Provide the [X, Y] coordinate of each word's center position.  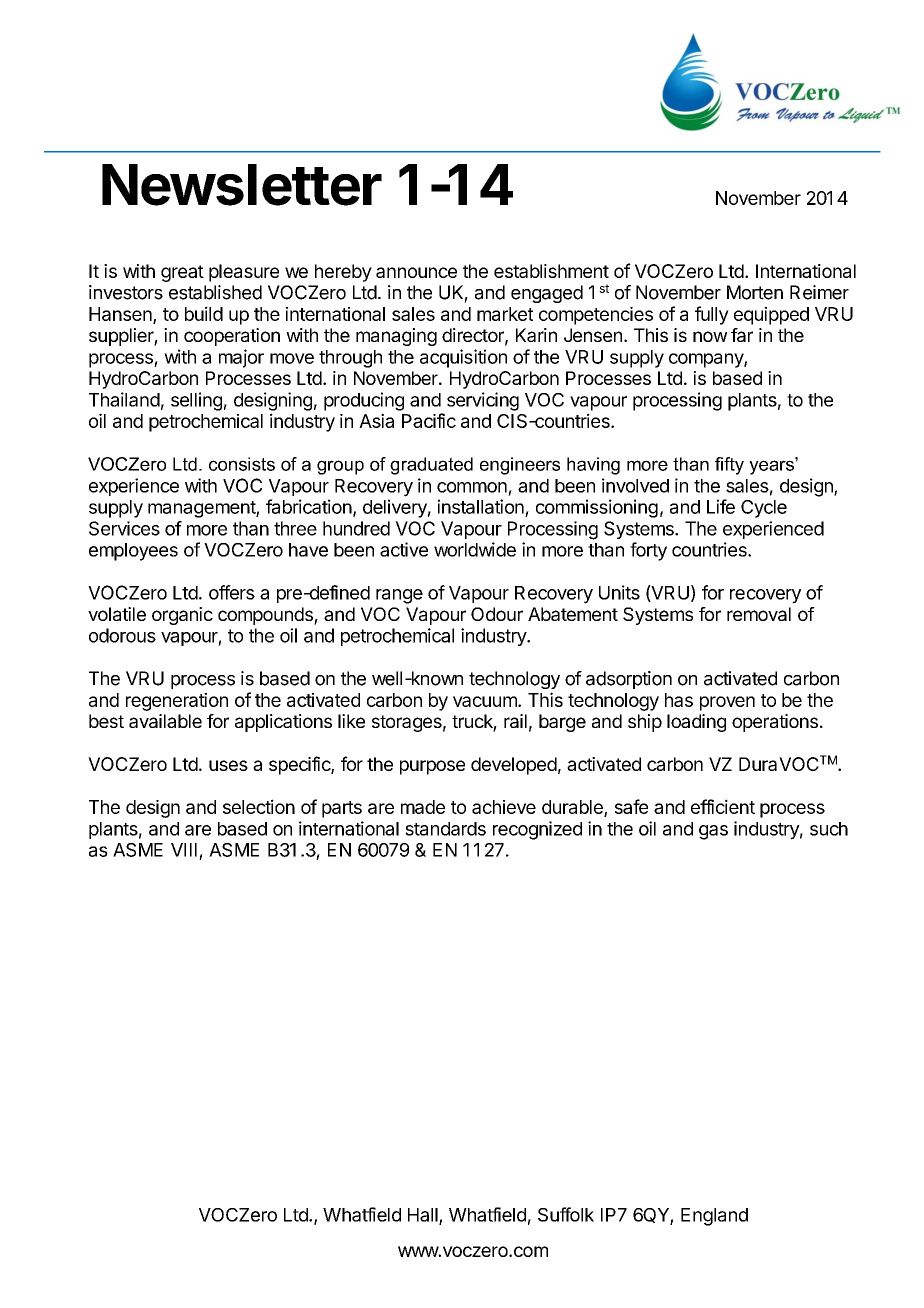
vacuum [486, 701]
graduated [431, 466]
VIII [184, 850]
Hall [424, 1216]
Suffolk [566, 1214]
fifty [729, 466]
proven [727, 703]
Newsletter [242, 185]
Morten [755, 292]
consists [242, 464]
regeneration [177, 702]
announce [416, 272]
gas [713, 832]
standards [445, 829]
